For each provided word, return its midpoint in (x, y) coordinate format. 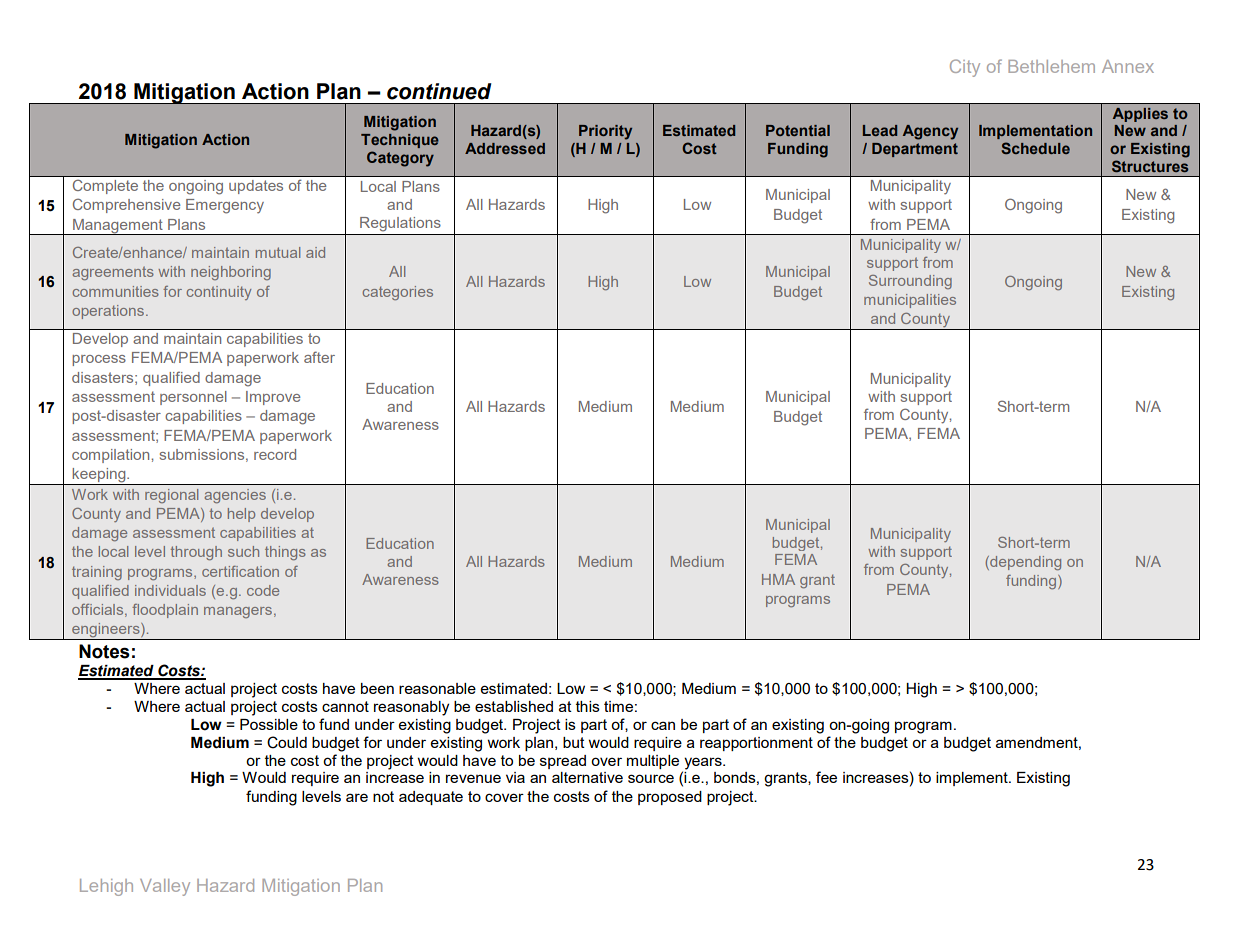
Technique (400, 141)
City (965, 68)
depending (1024, 563)
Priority (605, 132)
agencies (235, 496)
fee (826, 777)
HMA (778, 579)
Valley (165, 887)
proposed (670, 798)
